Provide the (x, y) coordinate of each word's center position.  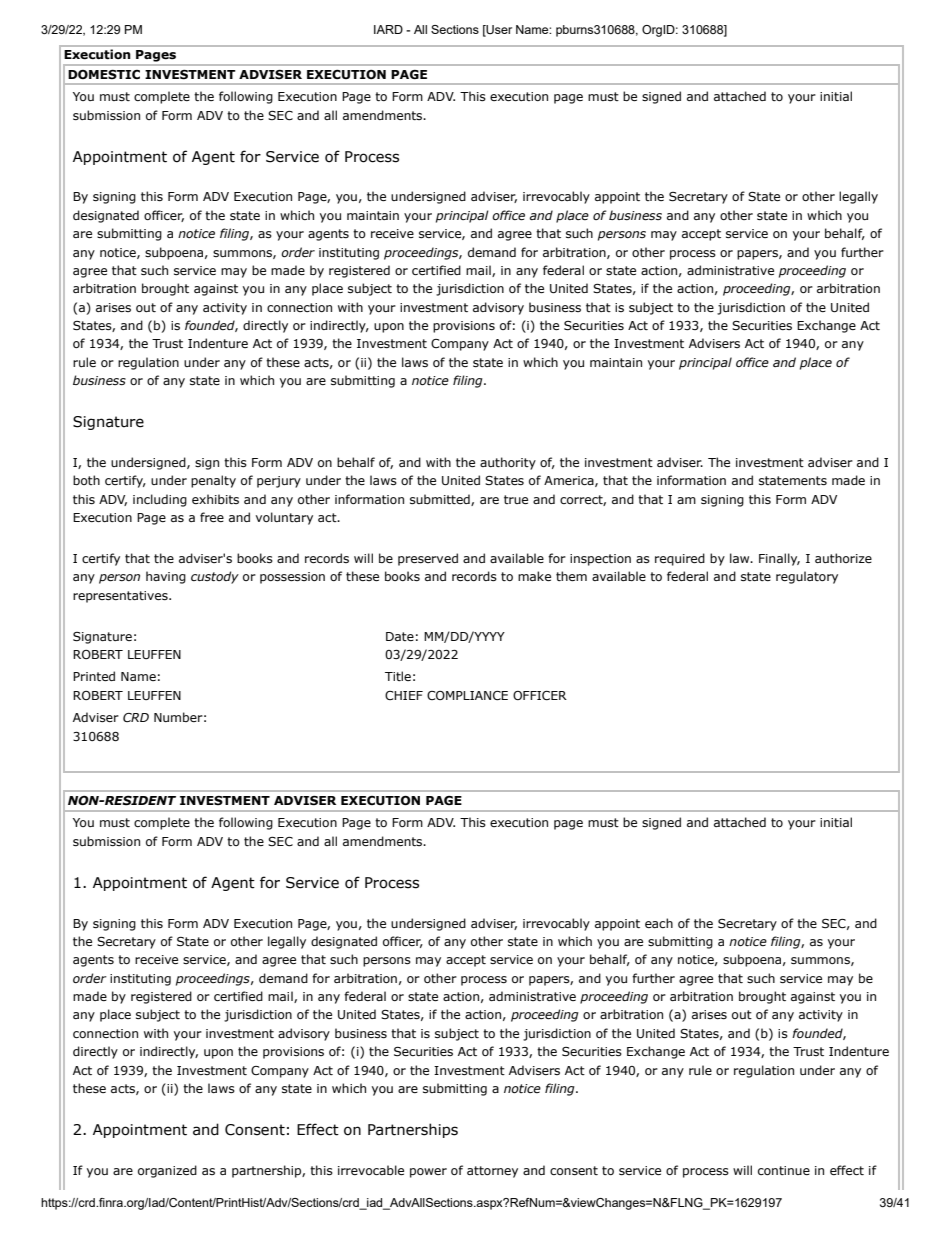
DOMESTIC (104, 74)
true (516, 499)
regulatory (807, 577)
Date (400, 636)
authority (508, 463)
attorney (492, 1172)
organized (167, 1171)
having (166, 577)
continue (784, 1170)
